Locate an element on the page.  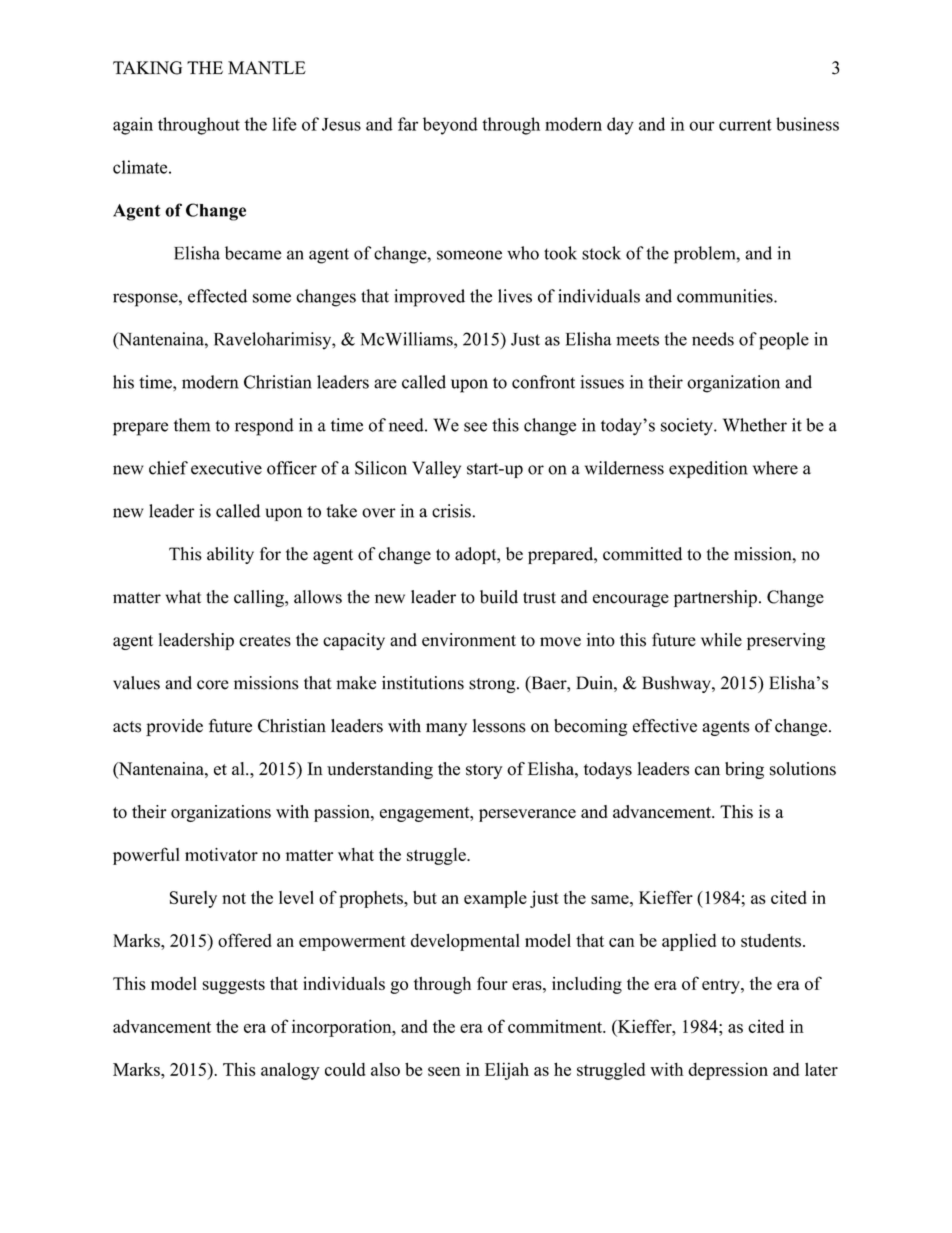
MANTLE is located at coordinates (267, 67).
